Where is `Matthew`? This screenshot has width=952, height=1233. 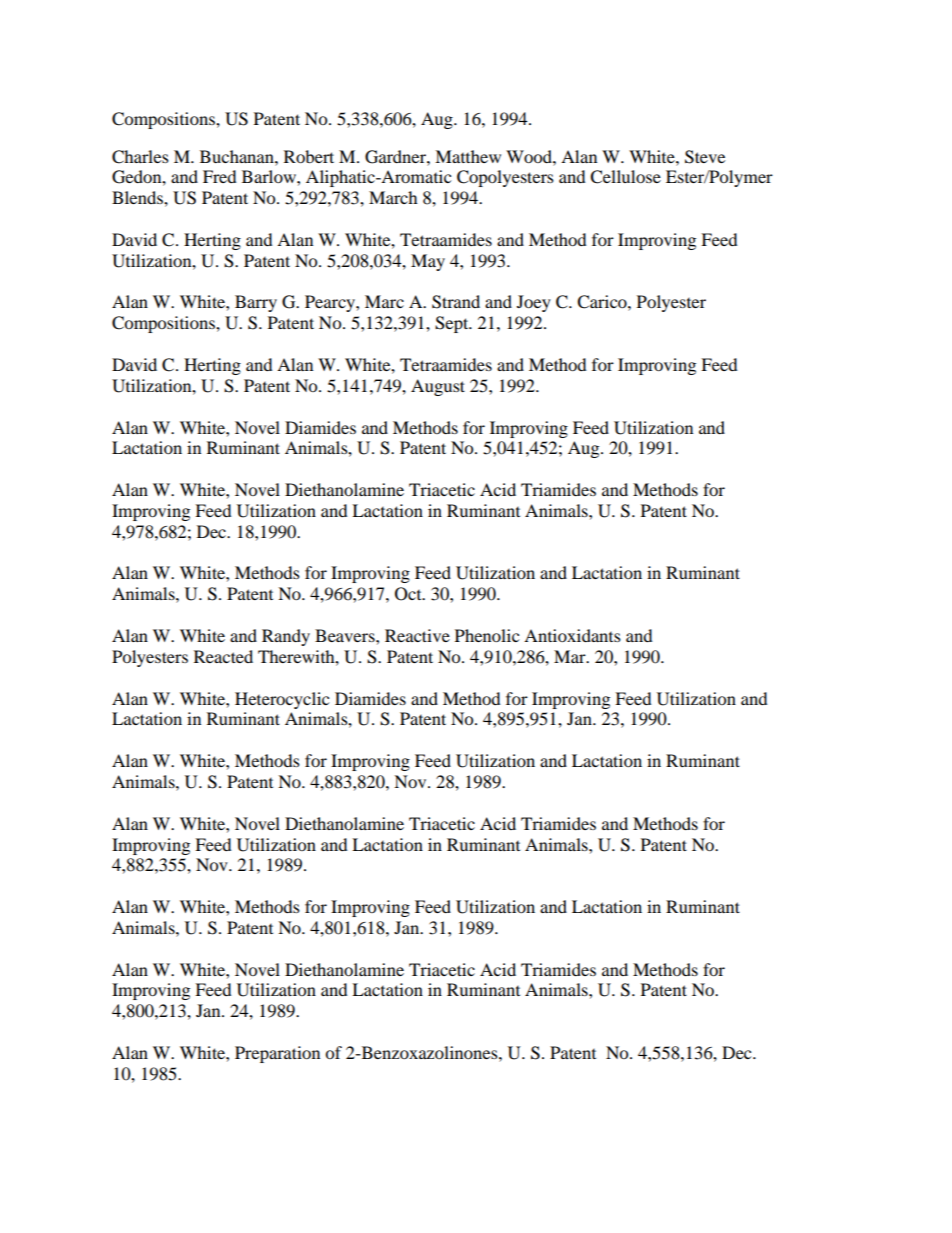 Matthew is located at coordinates (468, 156).
